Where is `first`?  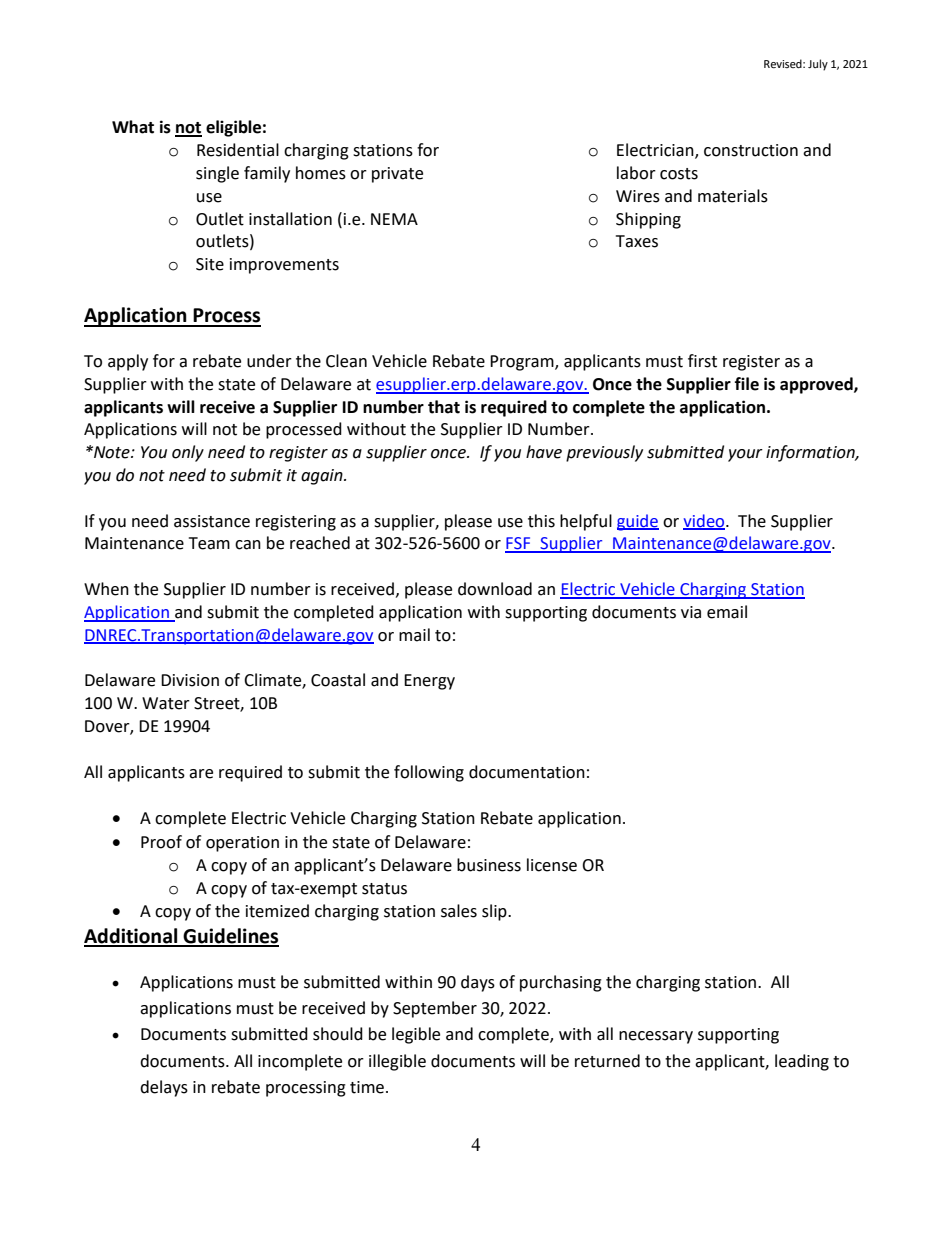 first is located at coordinates (702, 361).
